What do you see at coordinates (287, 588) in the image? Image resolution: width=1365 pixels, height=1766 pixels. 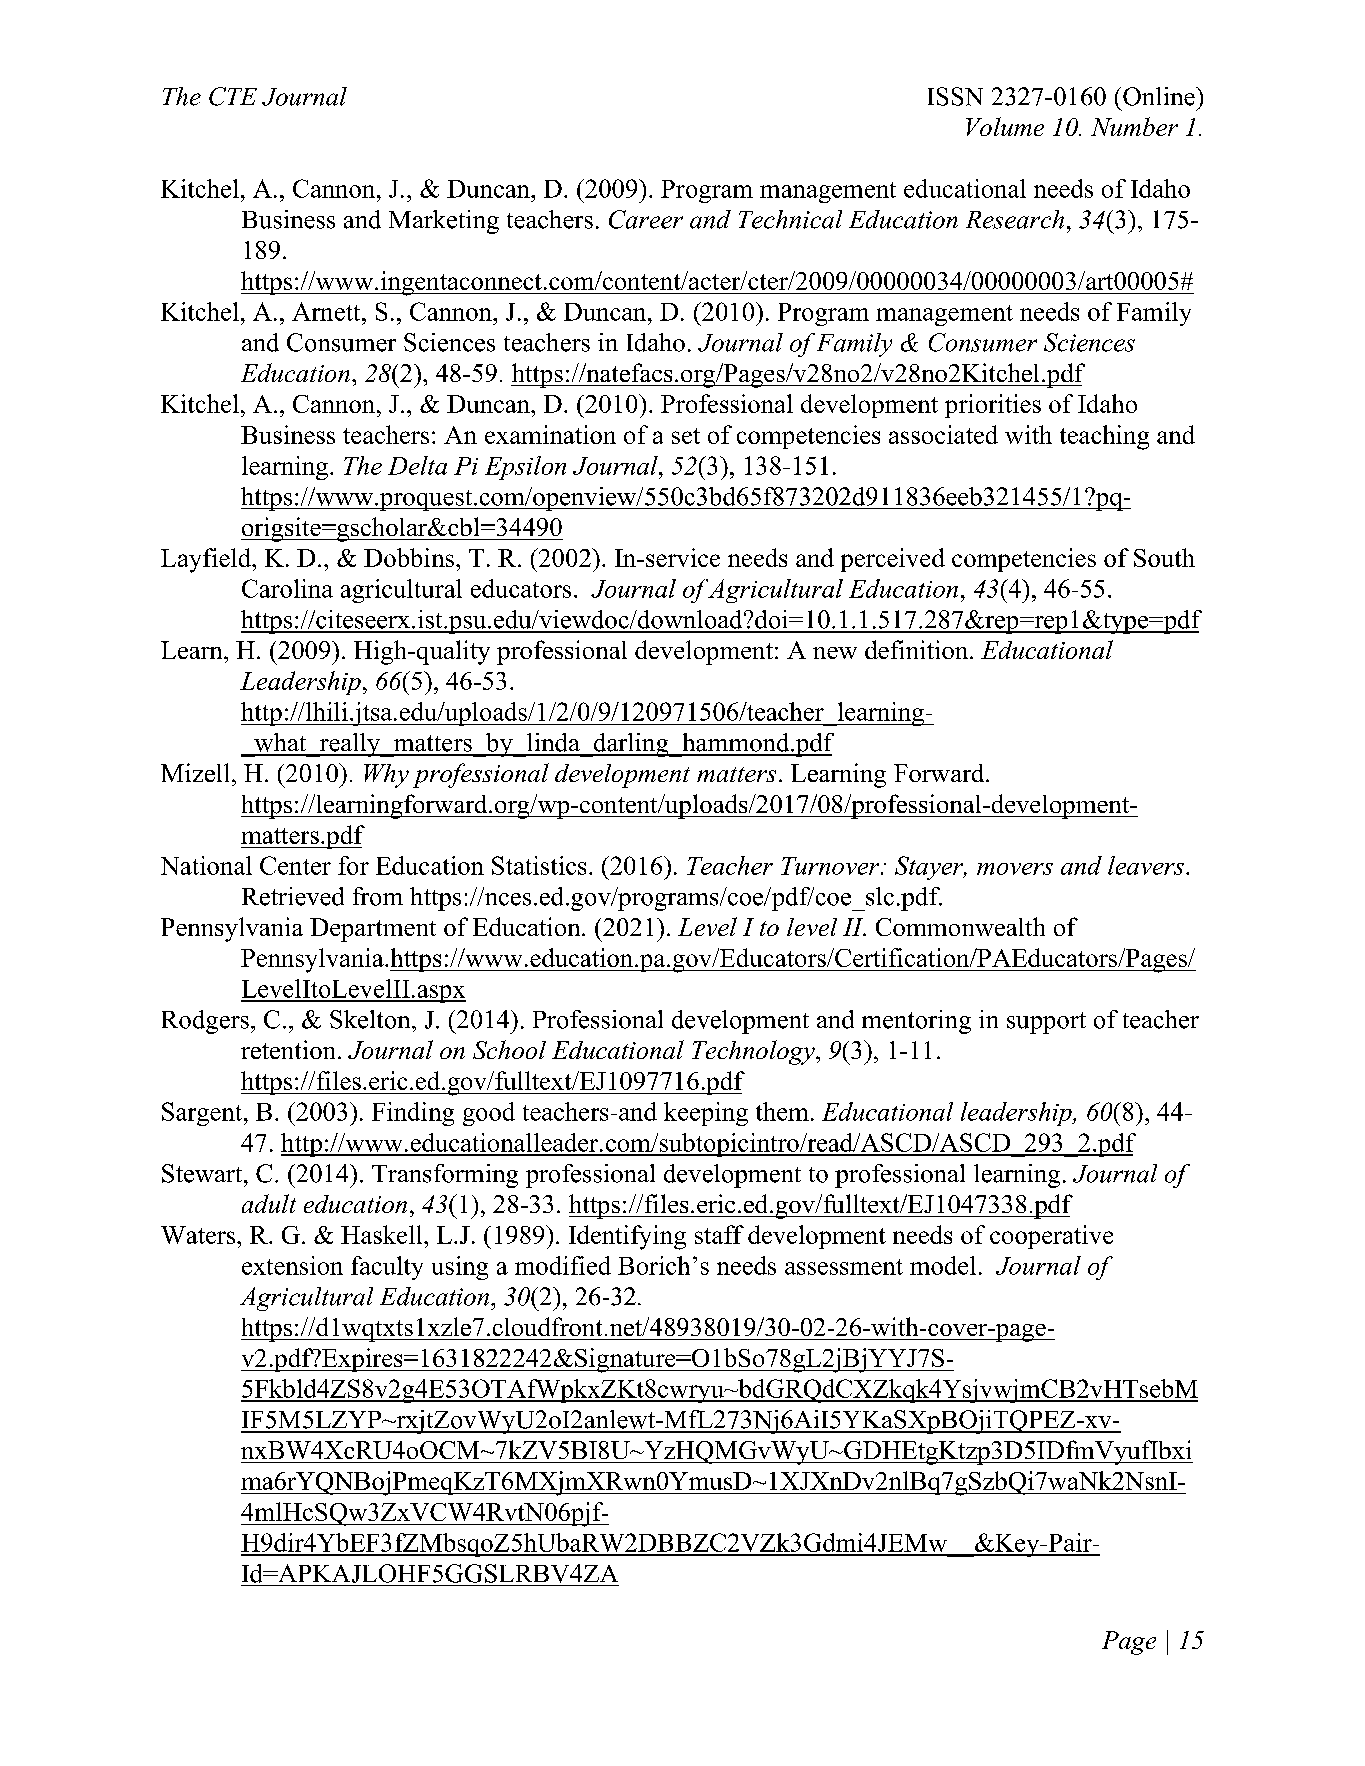 I see `Carolina` at bounding box center [287, 588].
